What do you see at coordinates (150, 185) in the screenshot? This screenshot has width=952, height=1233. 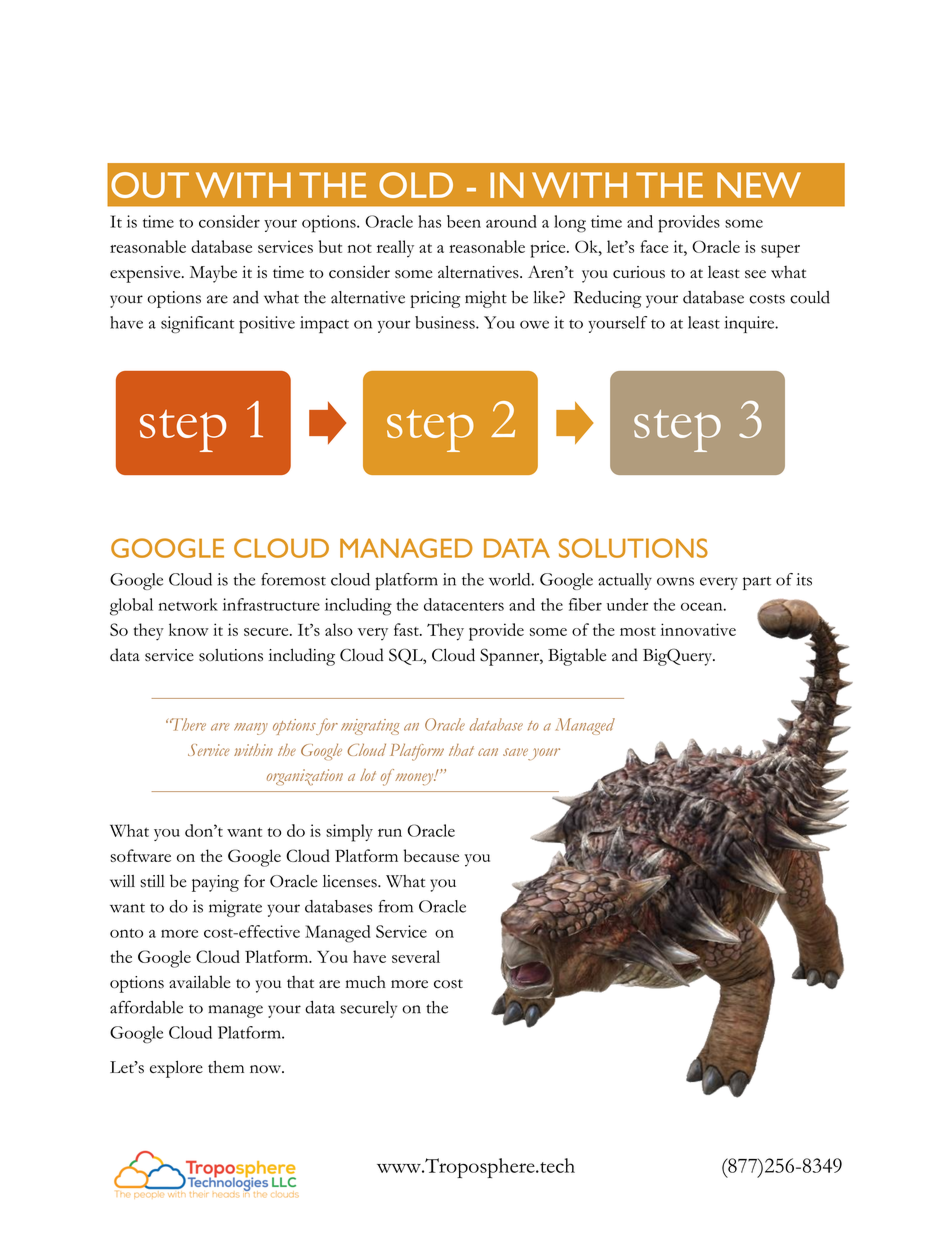 I see `OUT` at bounding box center [150, 185].
